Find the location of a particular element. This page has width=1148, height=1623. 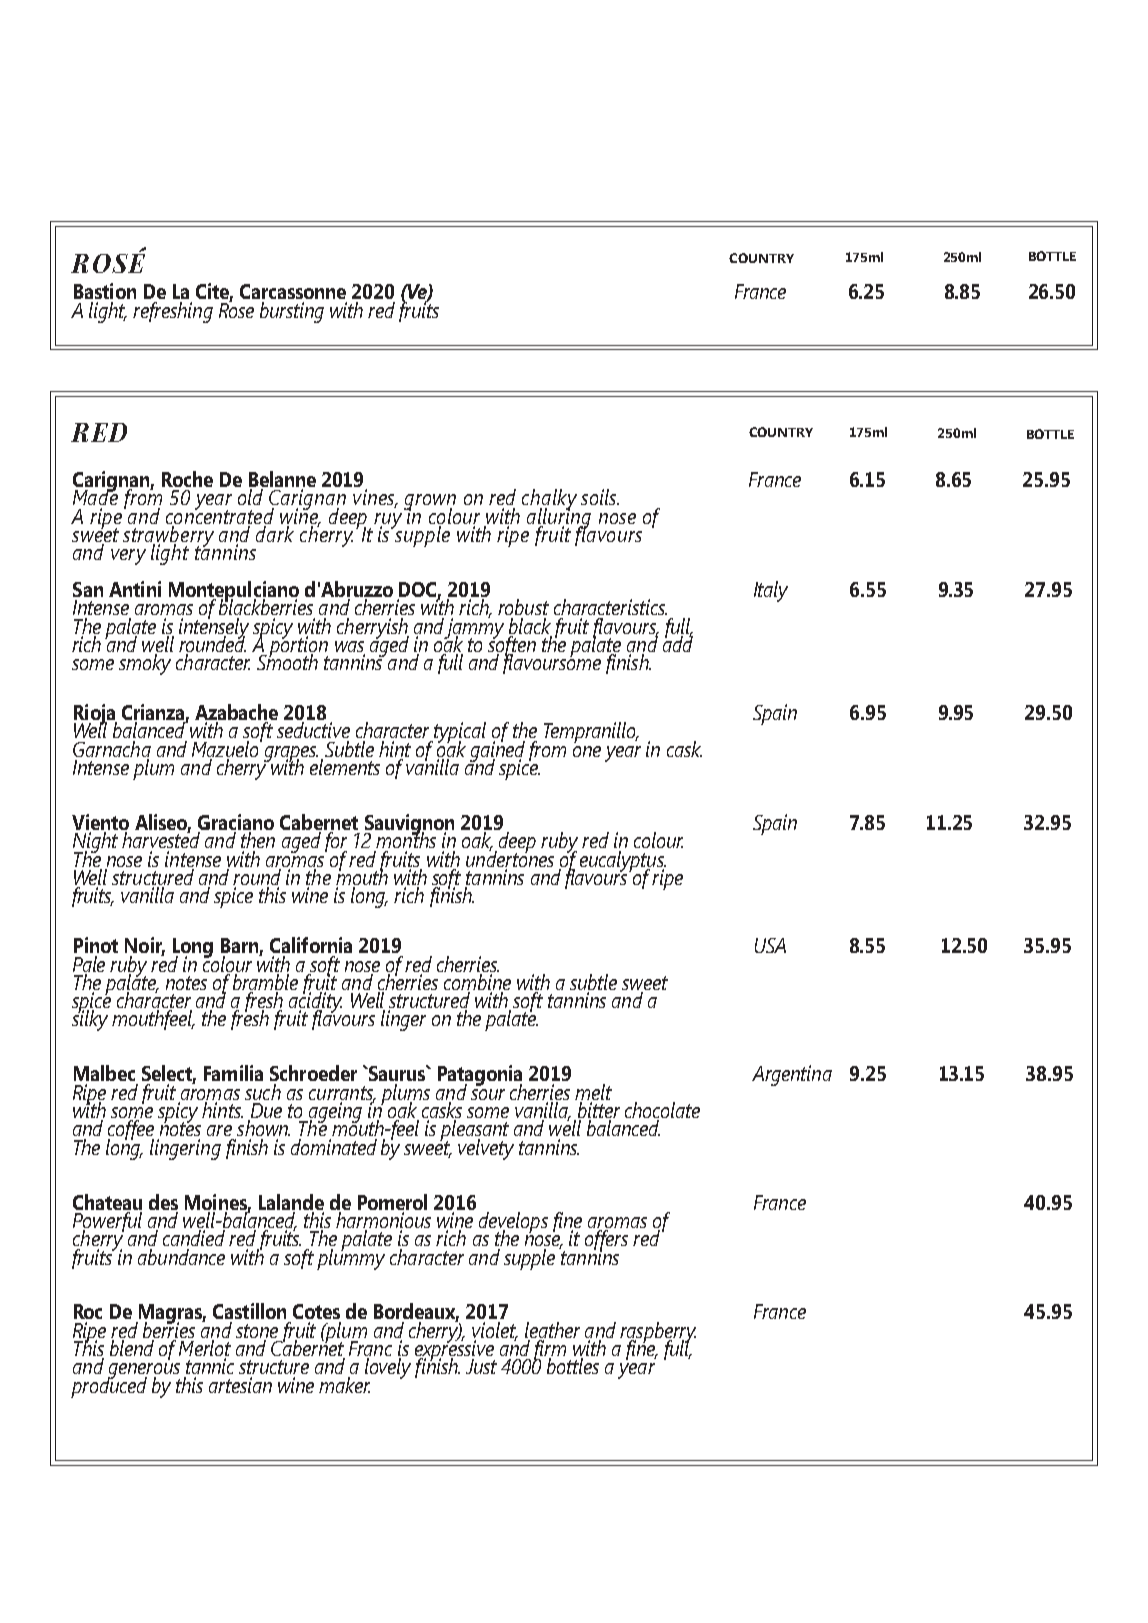

combine is located at coordinates (477, 983).
